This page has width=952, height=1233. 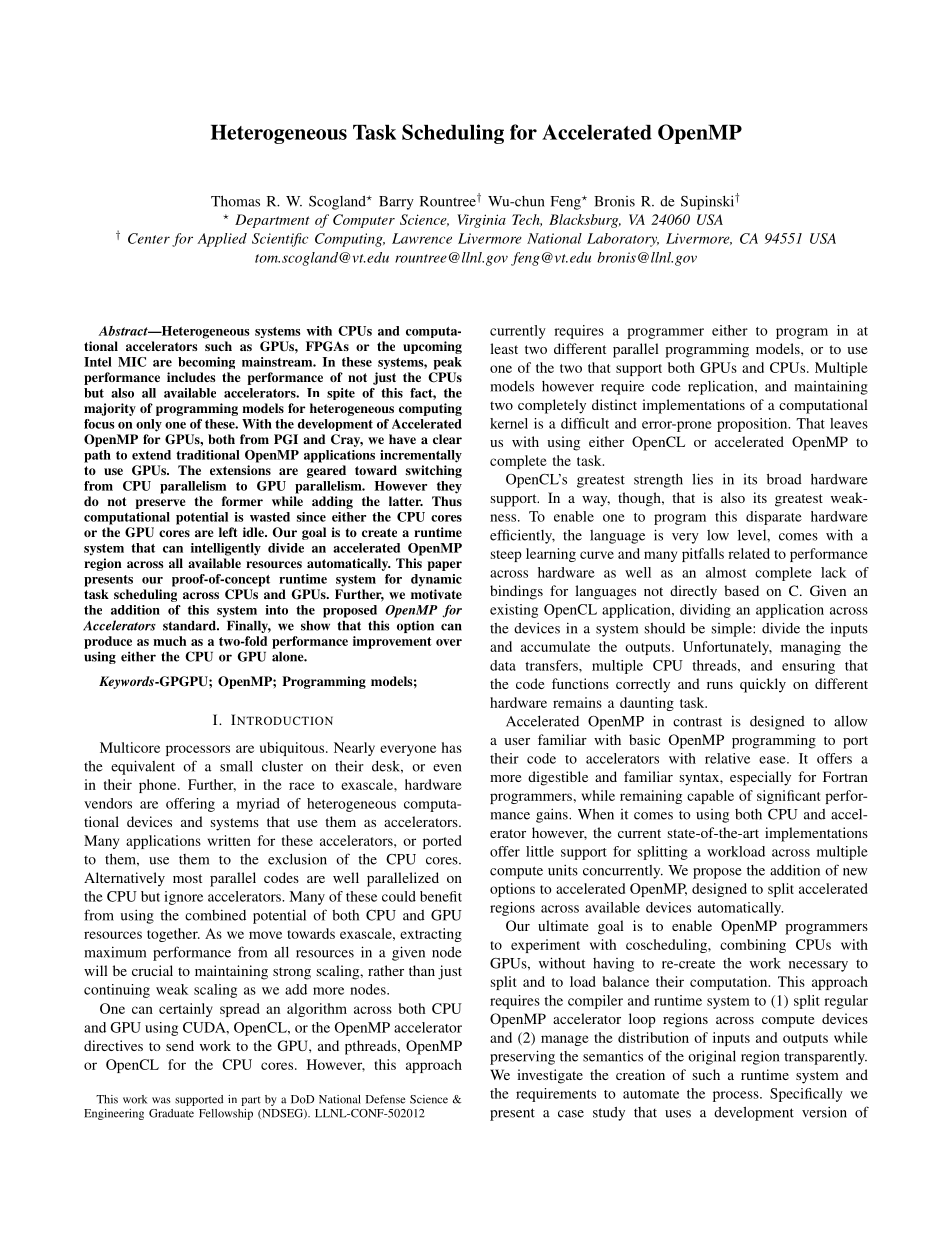 I want to click on Graduate, so click(x=171, y=1113).
